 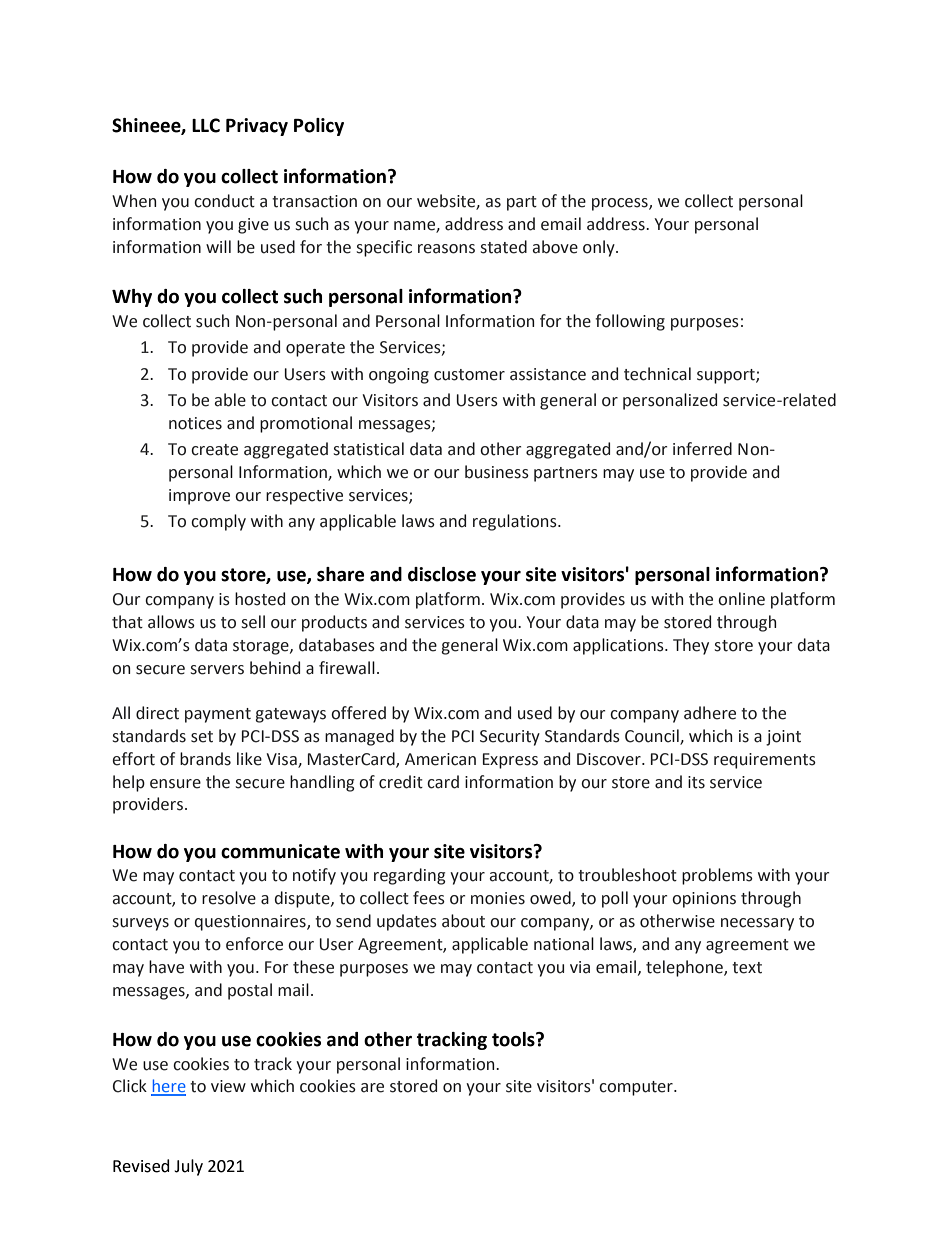 What do you see at coordinates (446, 249) in the image?
I see `reasons` at bounding box center [446, 249].
